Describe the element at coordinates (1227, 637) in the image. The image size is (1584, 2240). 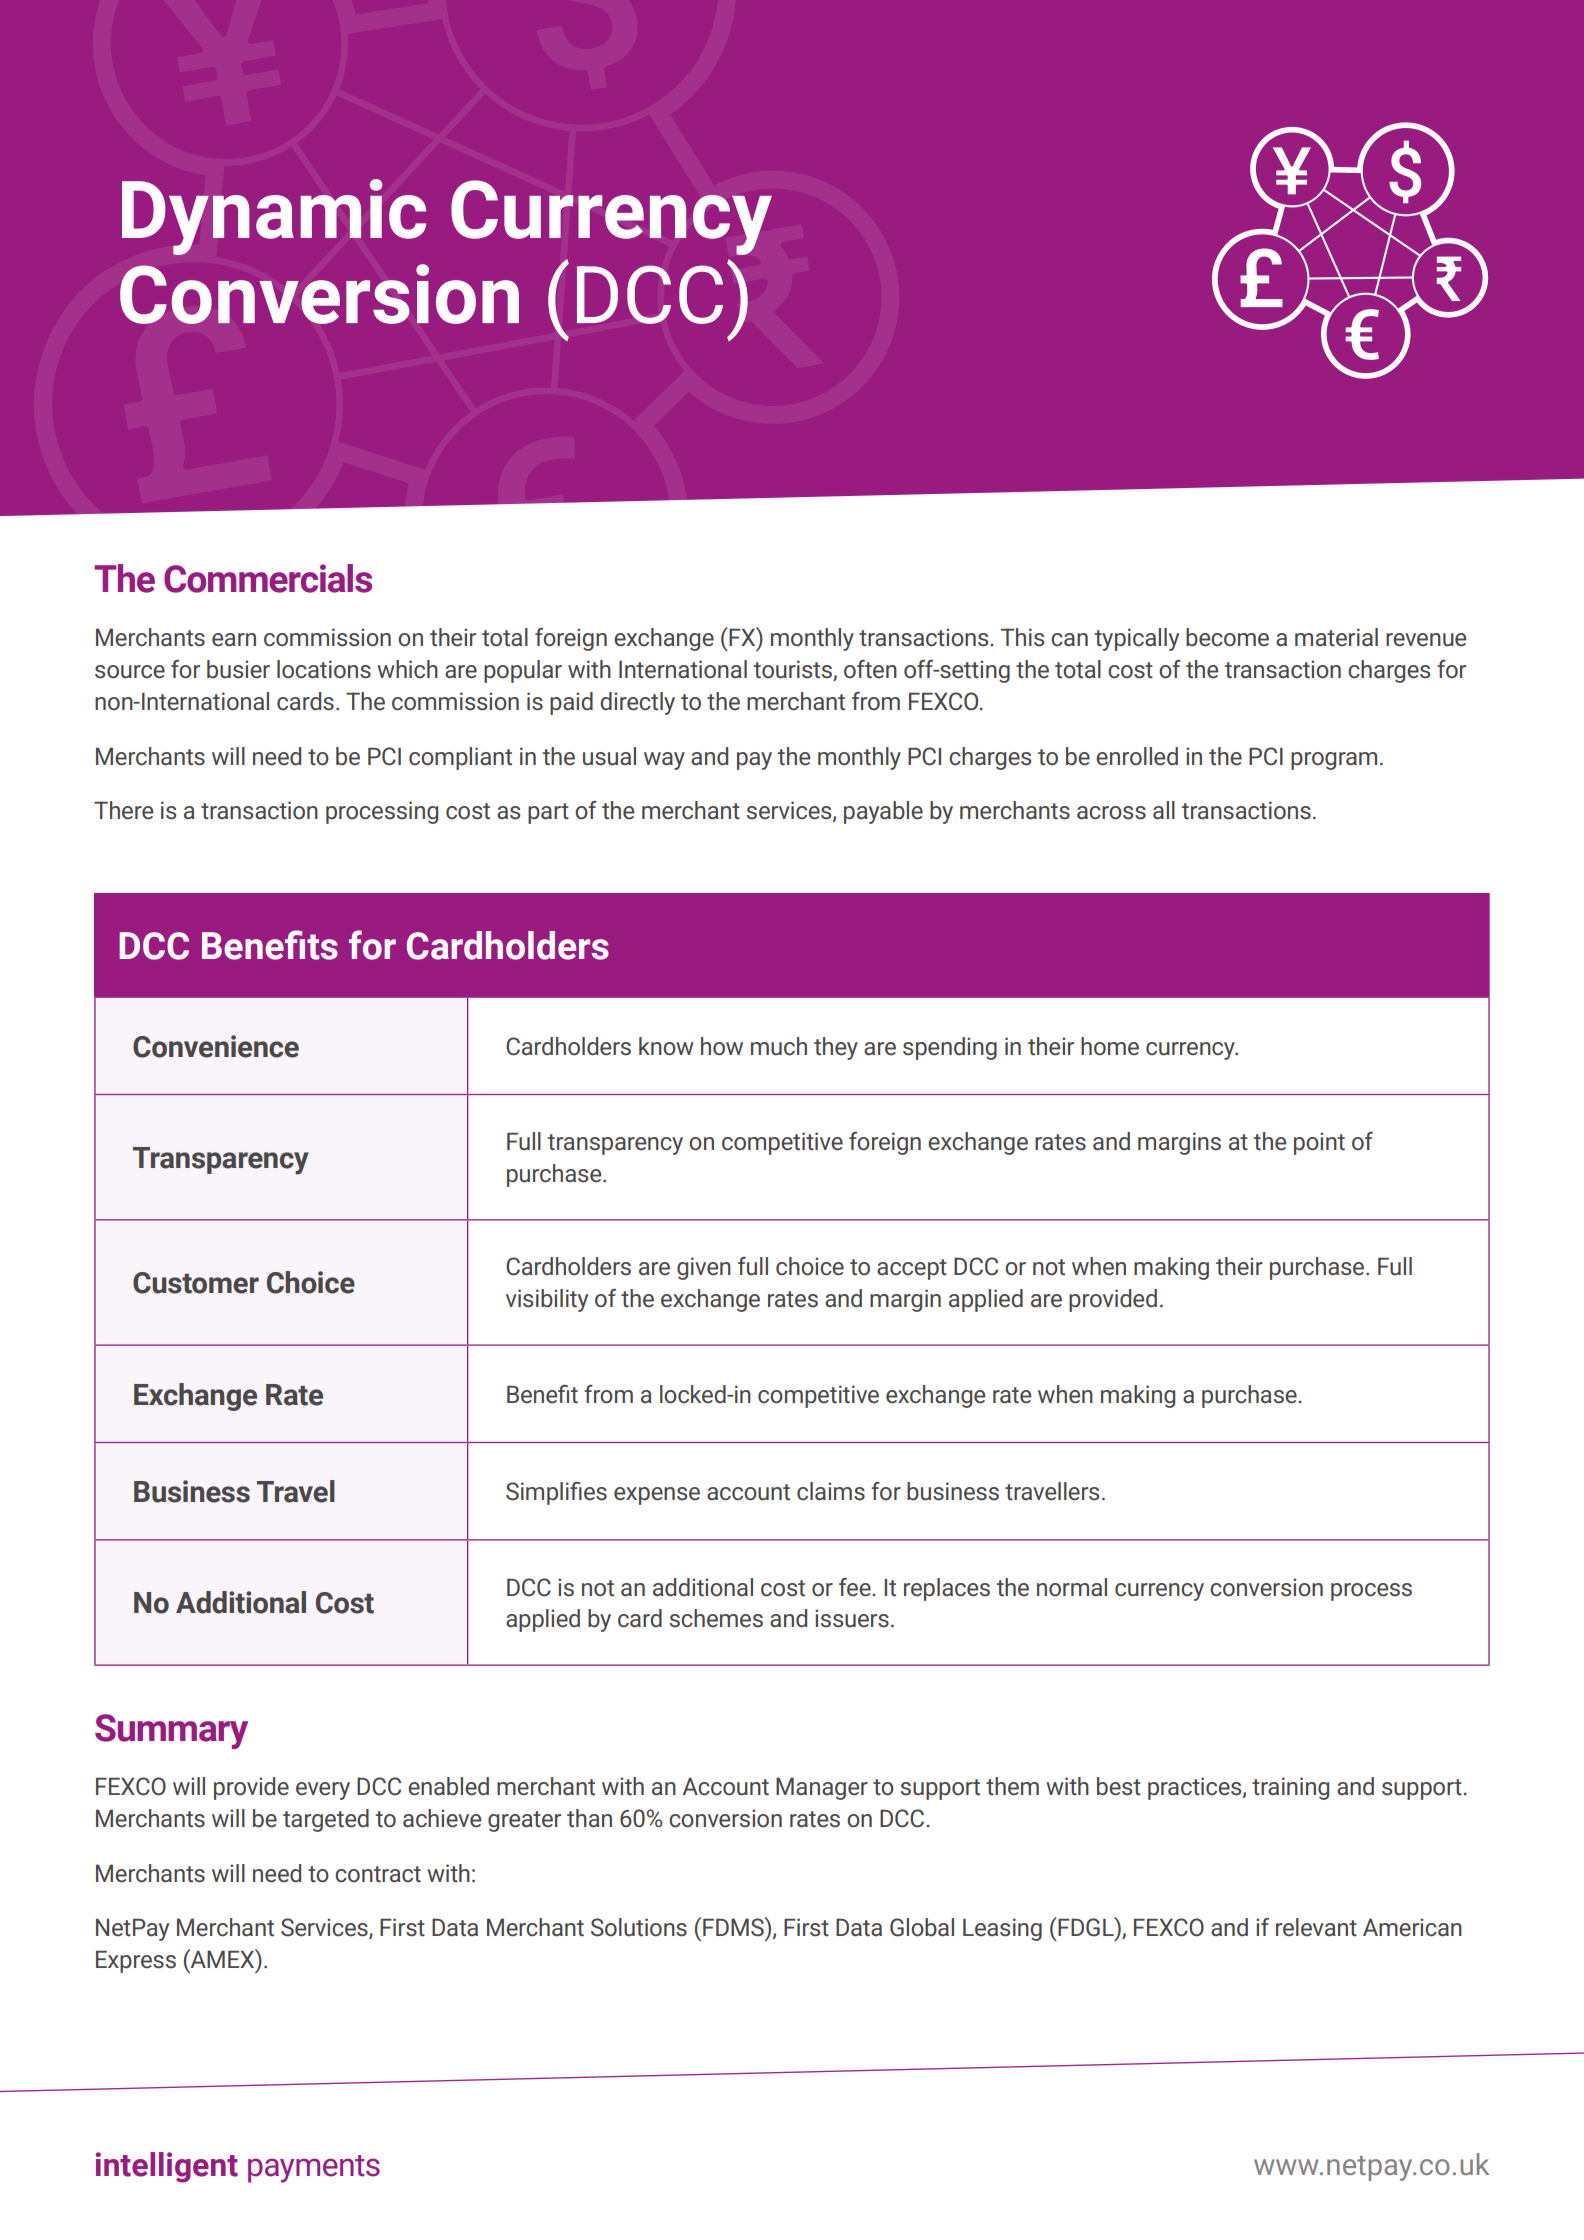
I see `become` at that location.
